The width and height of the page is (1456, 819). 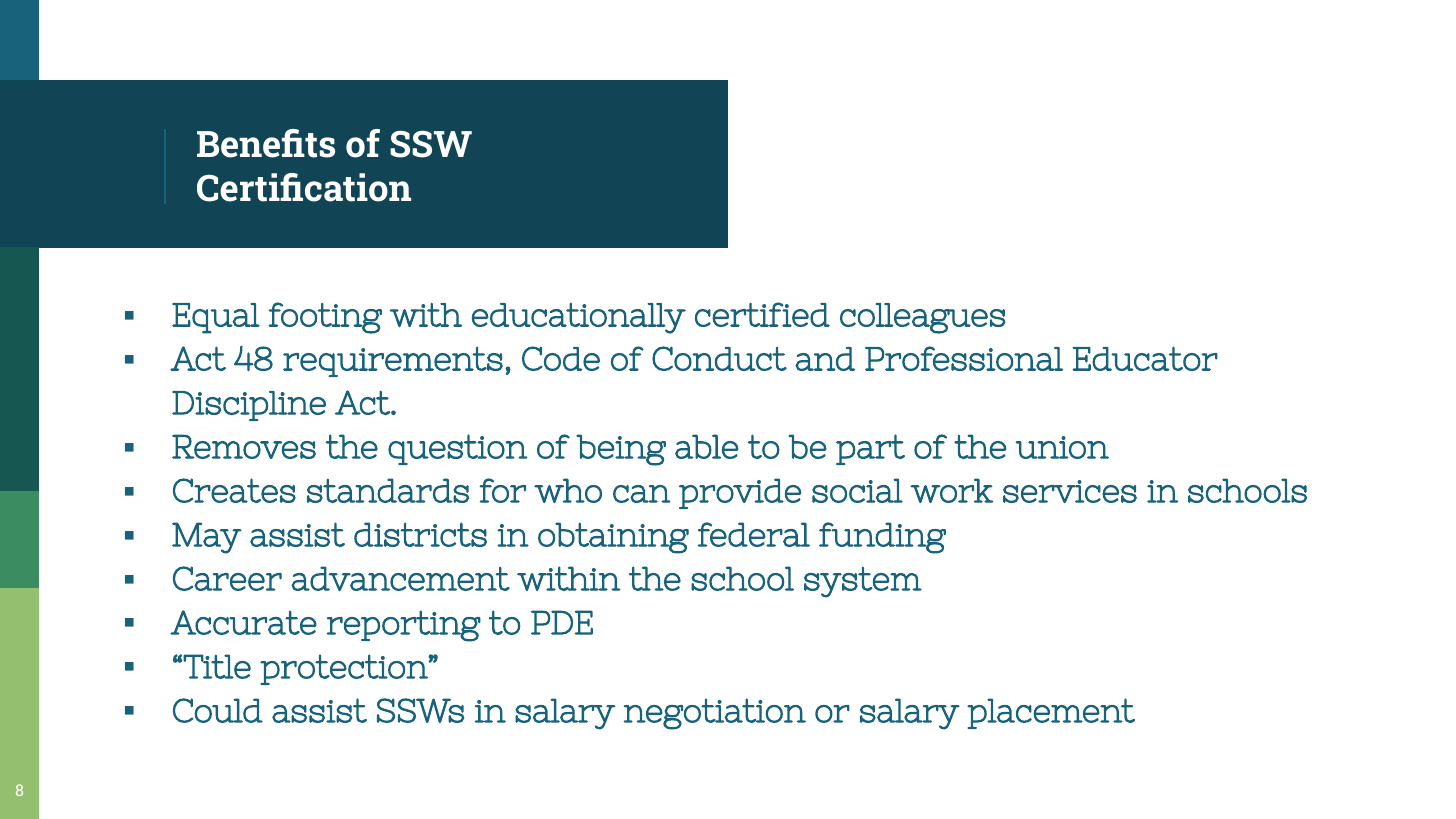 What do you see at coordinates (218, 710) in the page?
I see `Could` at bounding box center [218, 710].
